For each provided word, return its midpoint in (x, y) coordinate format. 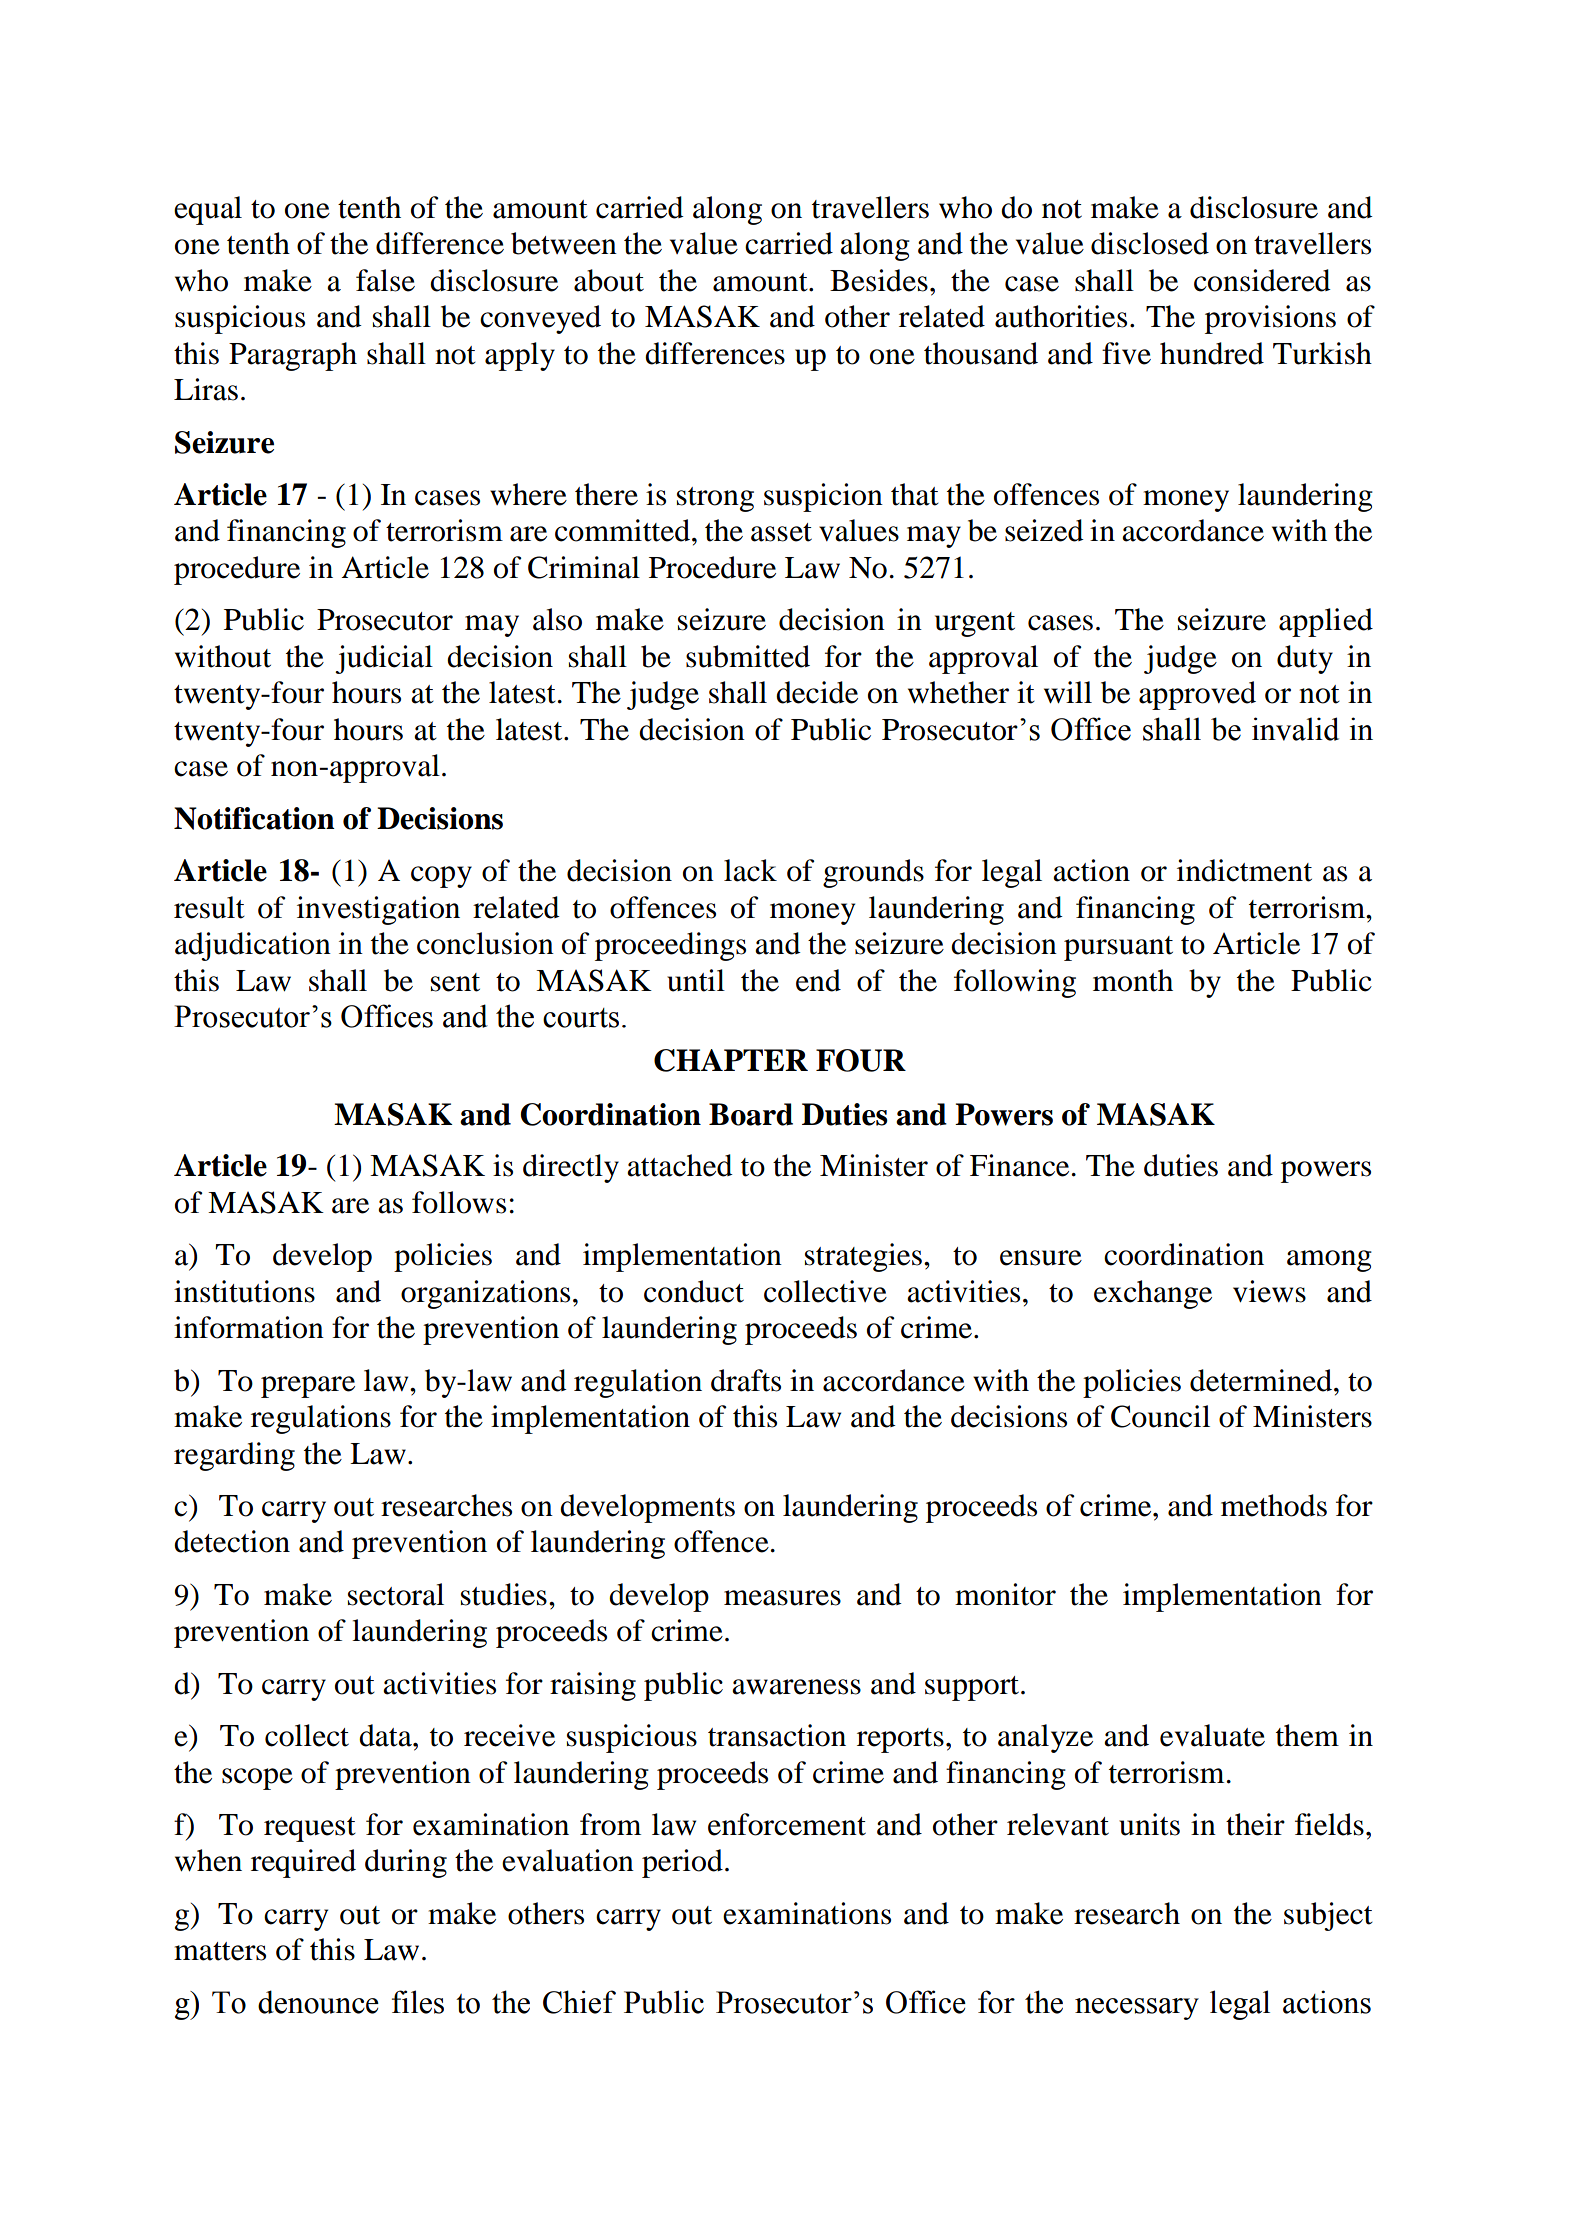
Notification (254, 818)
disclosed (1150, 243)
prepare (308, 1387)
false (385, 280)
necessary (1137, 2009)
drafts (746, 1380)
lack (750, 870)
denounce (318, 2002)
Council (1160, 1416)
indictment (1244, 870)
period (682, 1863)
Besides (879, 280)
